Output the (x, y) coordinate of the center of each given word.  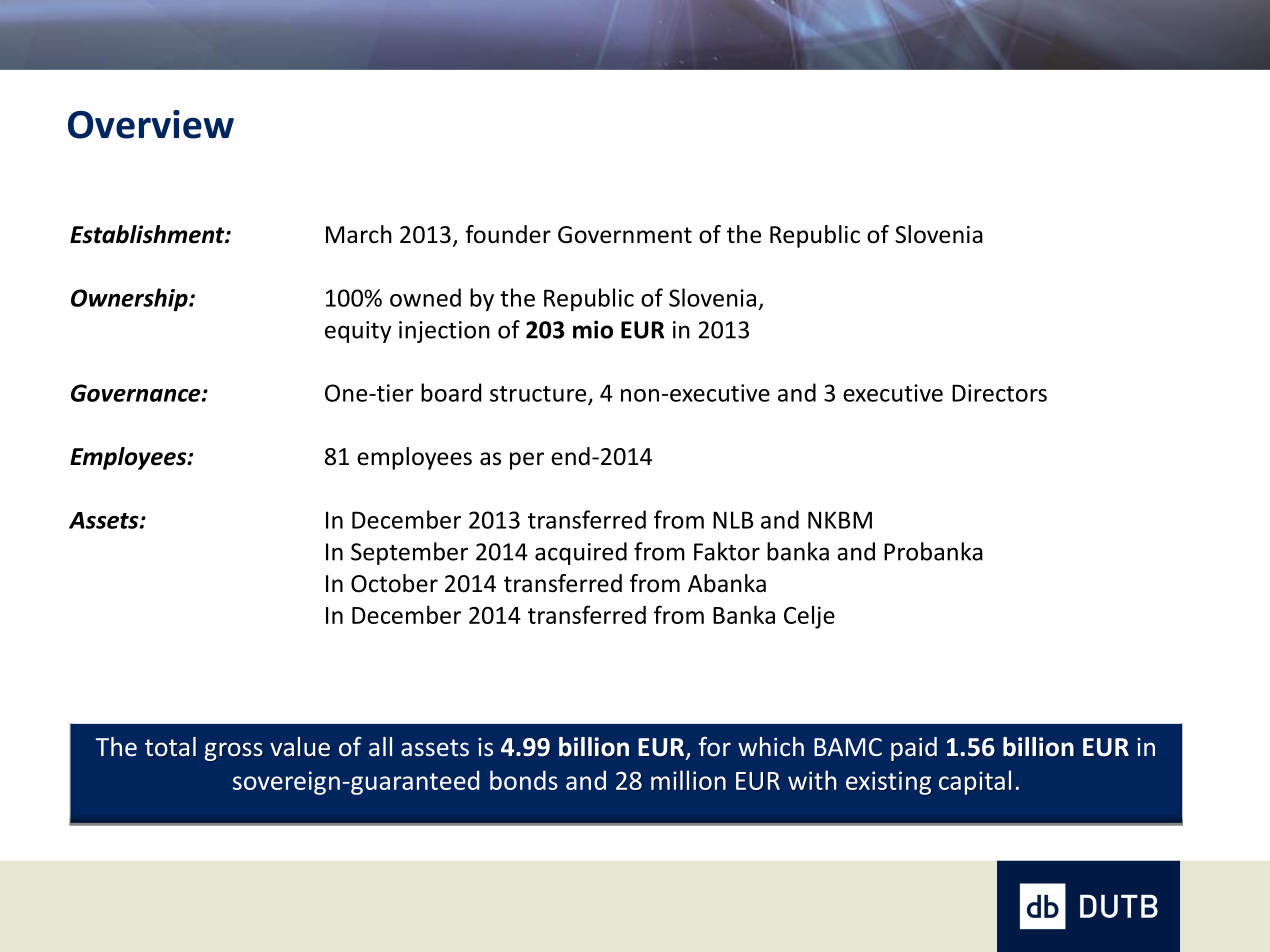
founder (508, 234)
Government (625, 235)
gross (233, 751)
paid (914, 749)
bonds (524, 780)
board (451, 392)
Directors (999, 393)
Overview (151, 124)
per (527, 461)
